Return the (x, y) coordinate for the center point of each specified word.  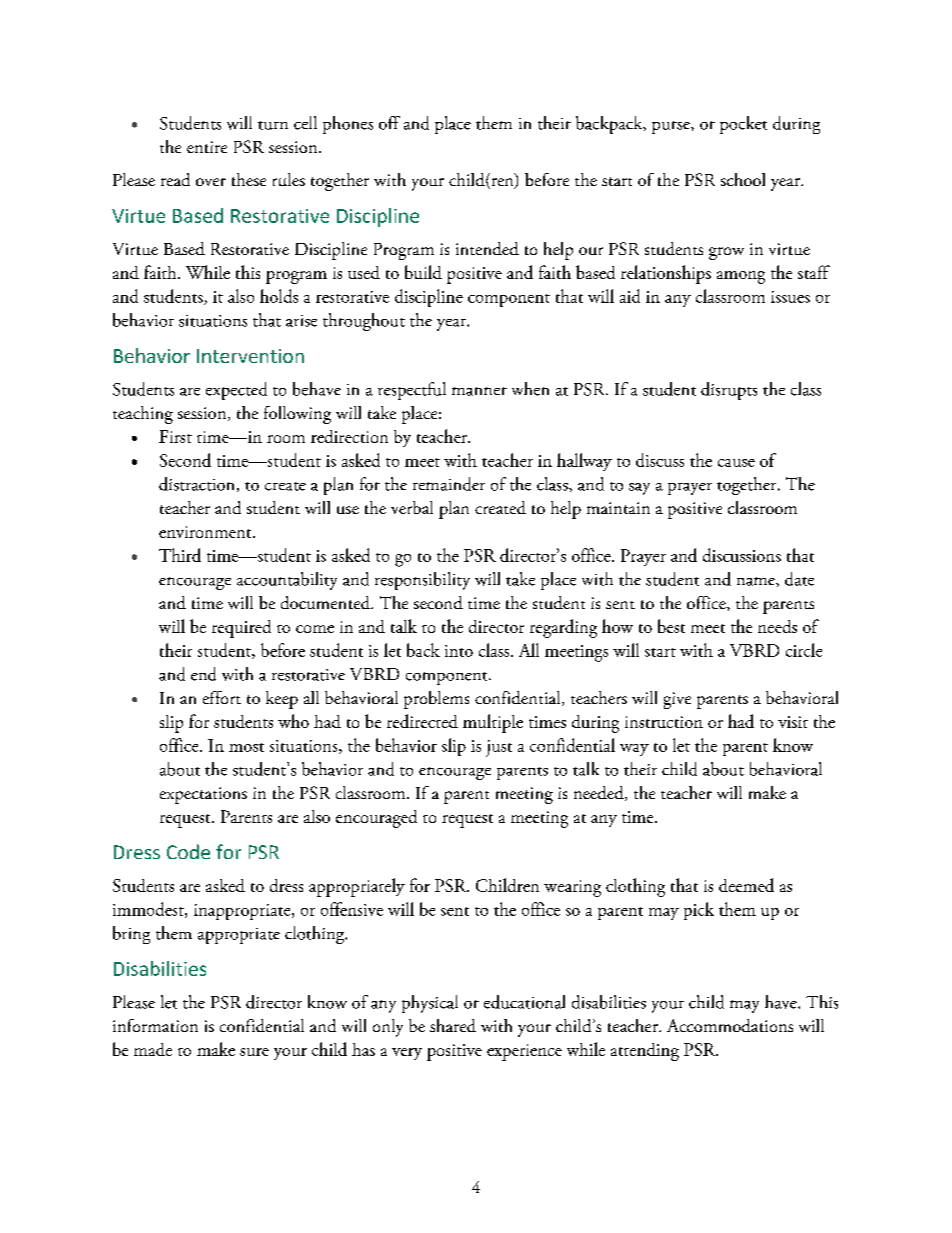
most (246, 747)
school (743, 179)
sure (254, 1052)
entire (207, 147)
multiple (493, 723)
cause (736, 463)
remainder (449, 484)
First (175, 436)
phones (348, 125)
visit (793, 722)
